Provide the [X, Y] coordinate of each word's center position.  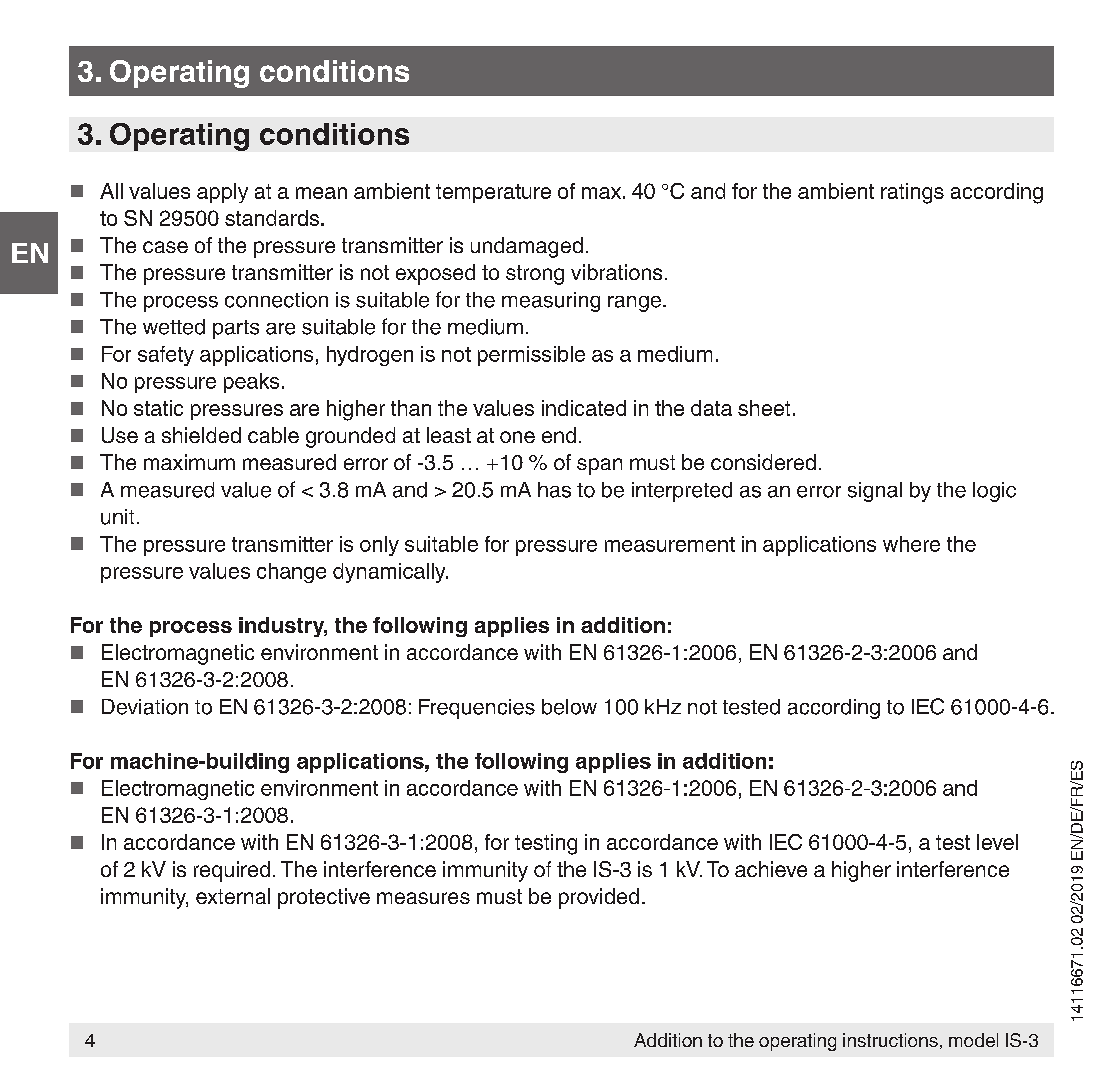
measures [423, 898]
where [911, 544]
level [997, 842]
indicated [584, 408]
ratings [912, 193]
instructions [890, 1040]
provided [599, 898]
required [232, 871]
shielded [201, 435]
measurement [670, 544]
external [233, 896]
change [291, 573]
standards [273, 218]
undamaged [527, 247]
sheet [764, 408]
